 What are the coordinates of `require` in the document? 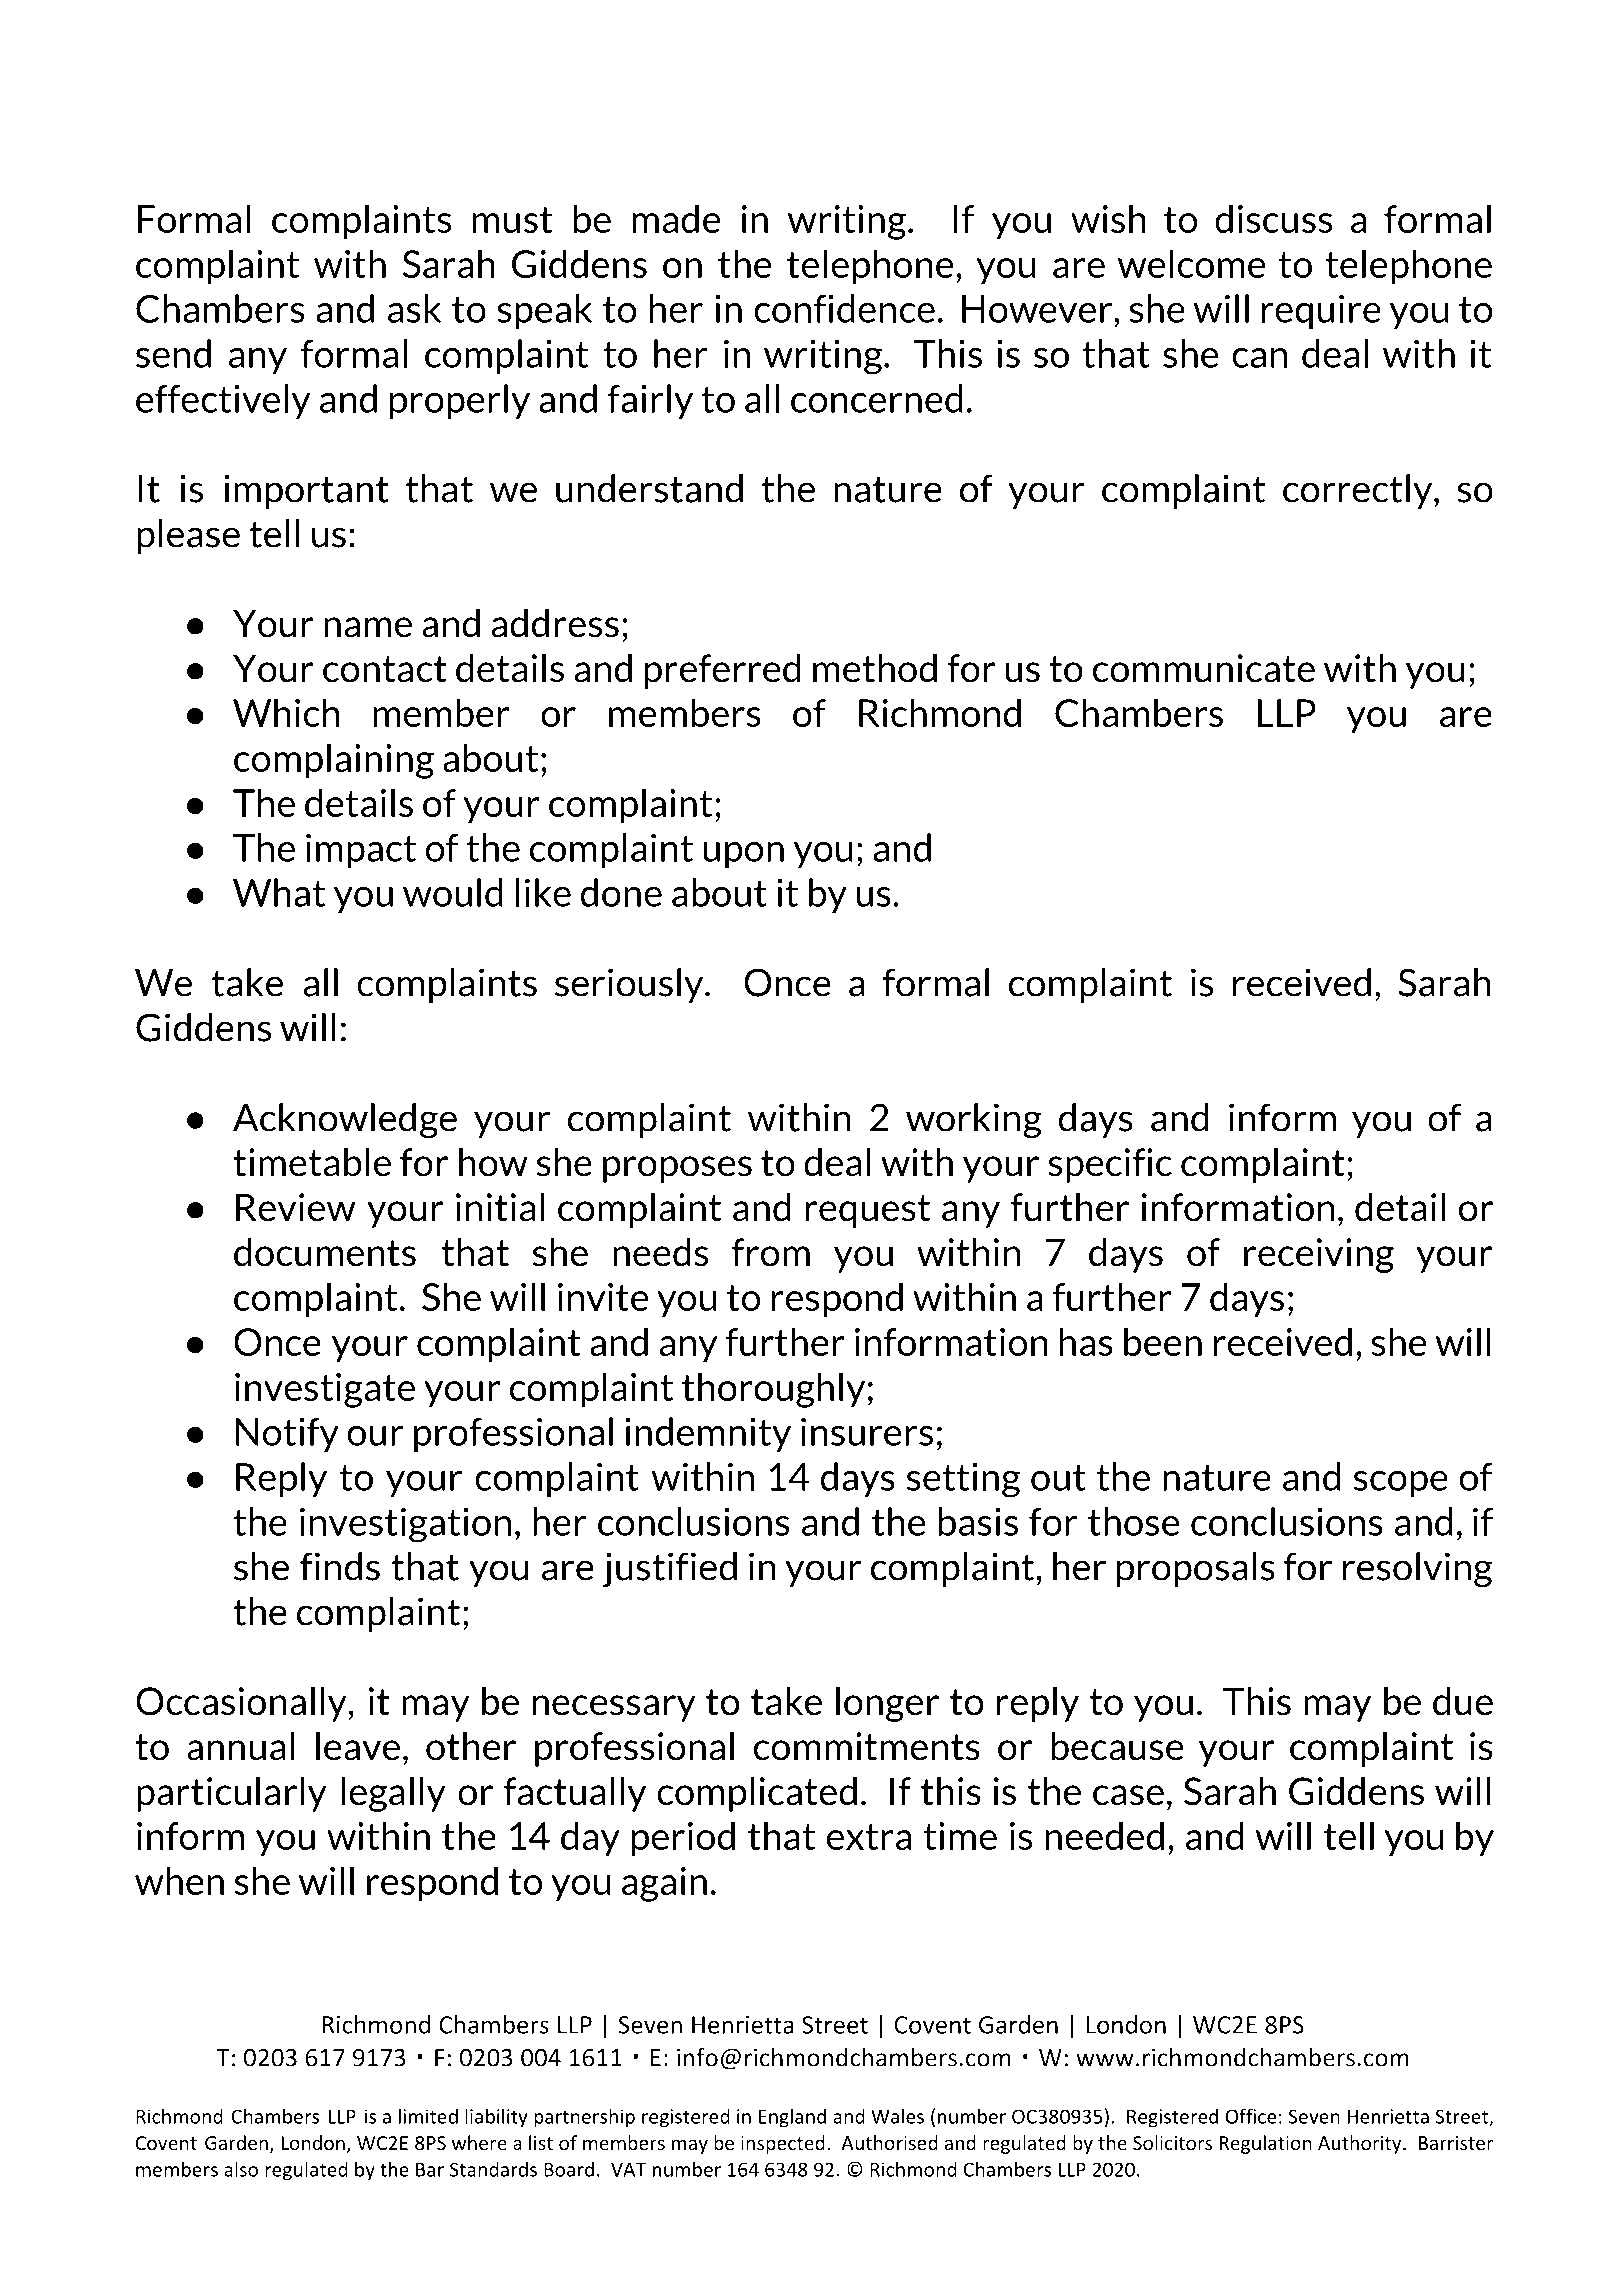 It's located at (1321, 311).
